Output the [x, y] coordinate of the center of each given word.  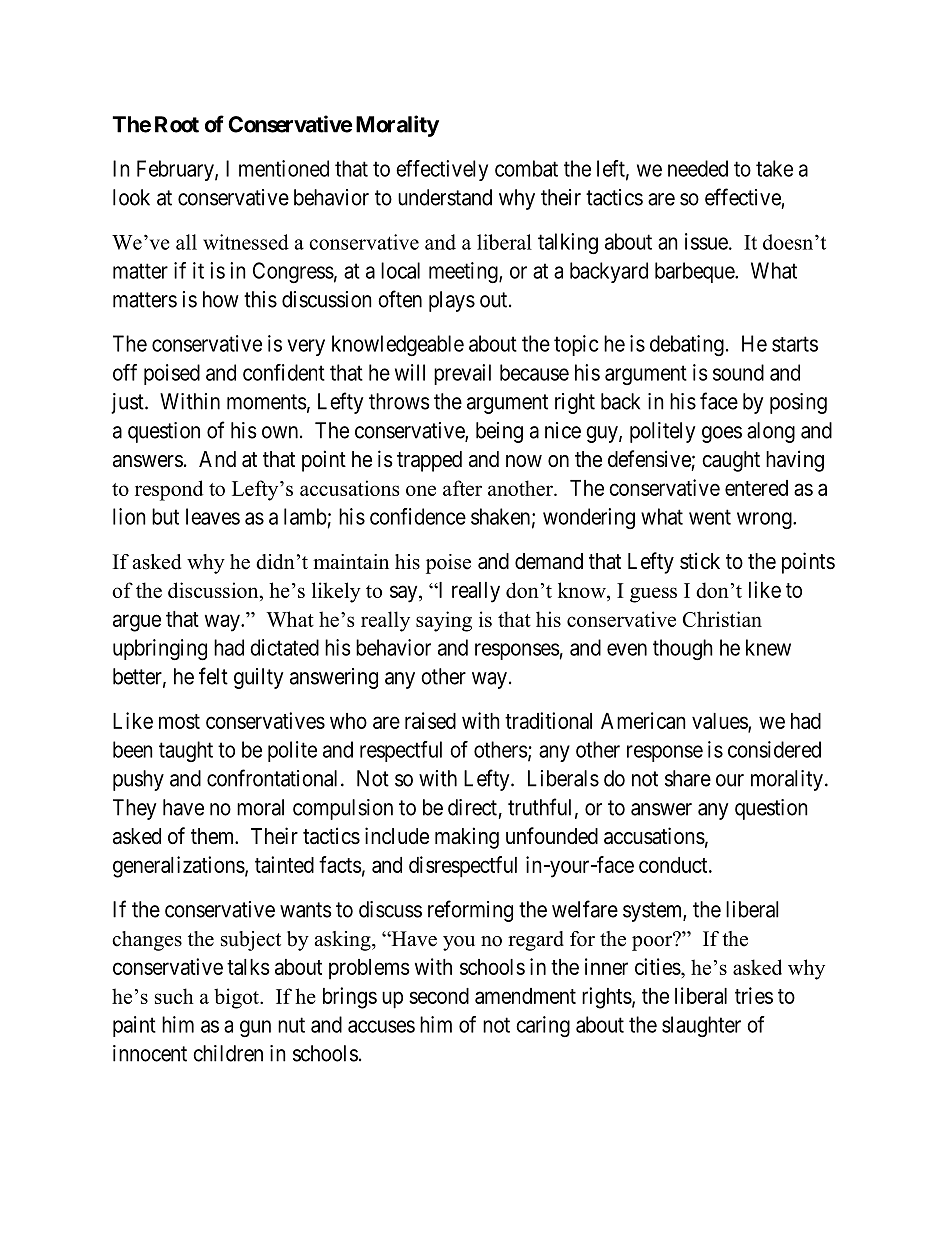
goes [722, 434]
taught [186, 751]
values [720, 722]
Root [177, 124]
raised [430, 720]
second [439, 996]
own [280, 432]
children [228, 1053]
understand [445, 197]
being [499, 432]
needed [698, 168]
